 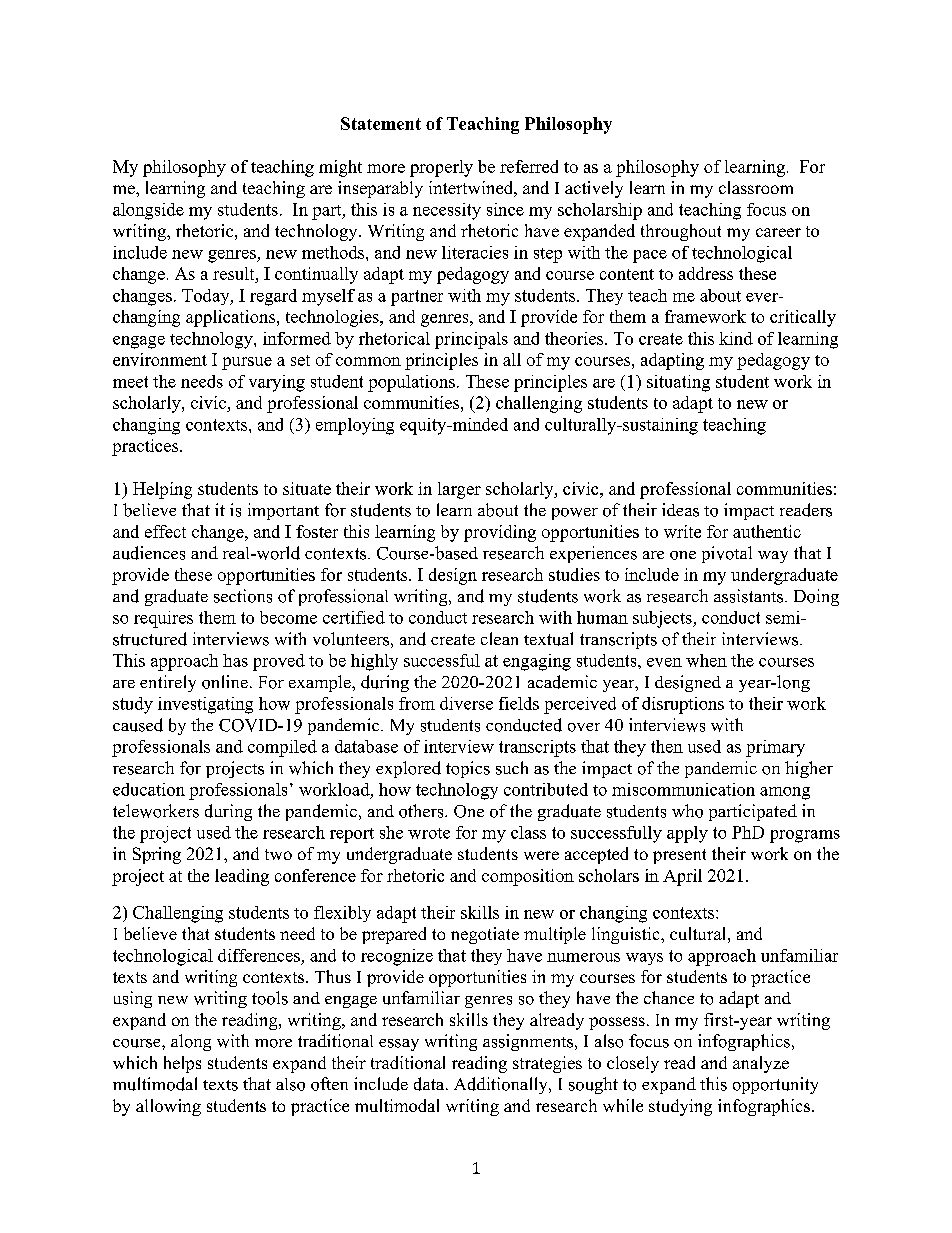 I want to click on helps, so click(x=182, y=1064).
